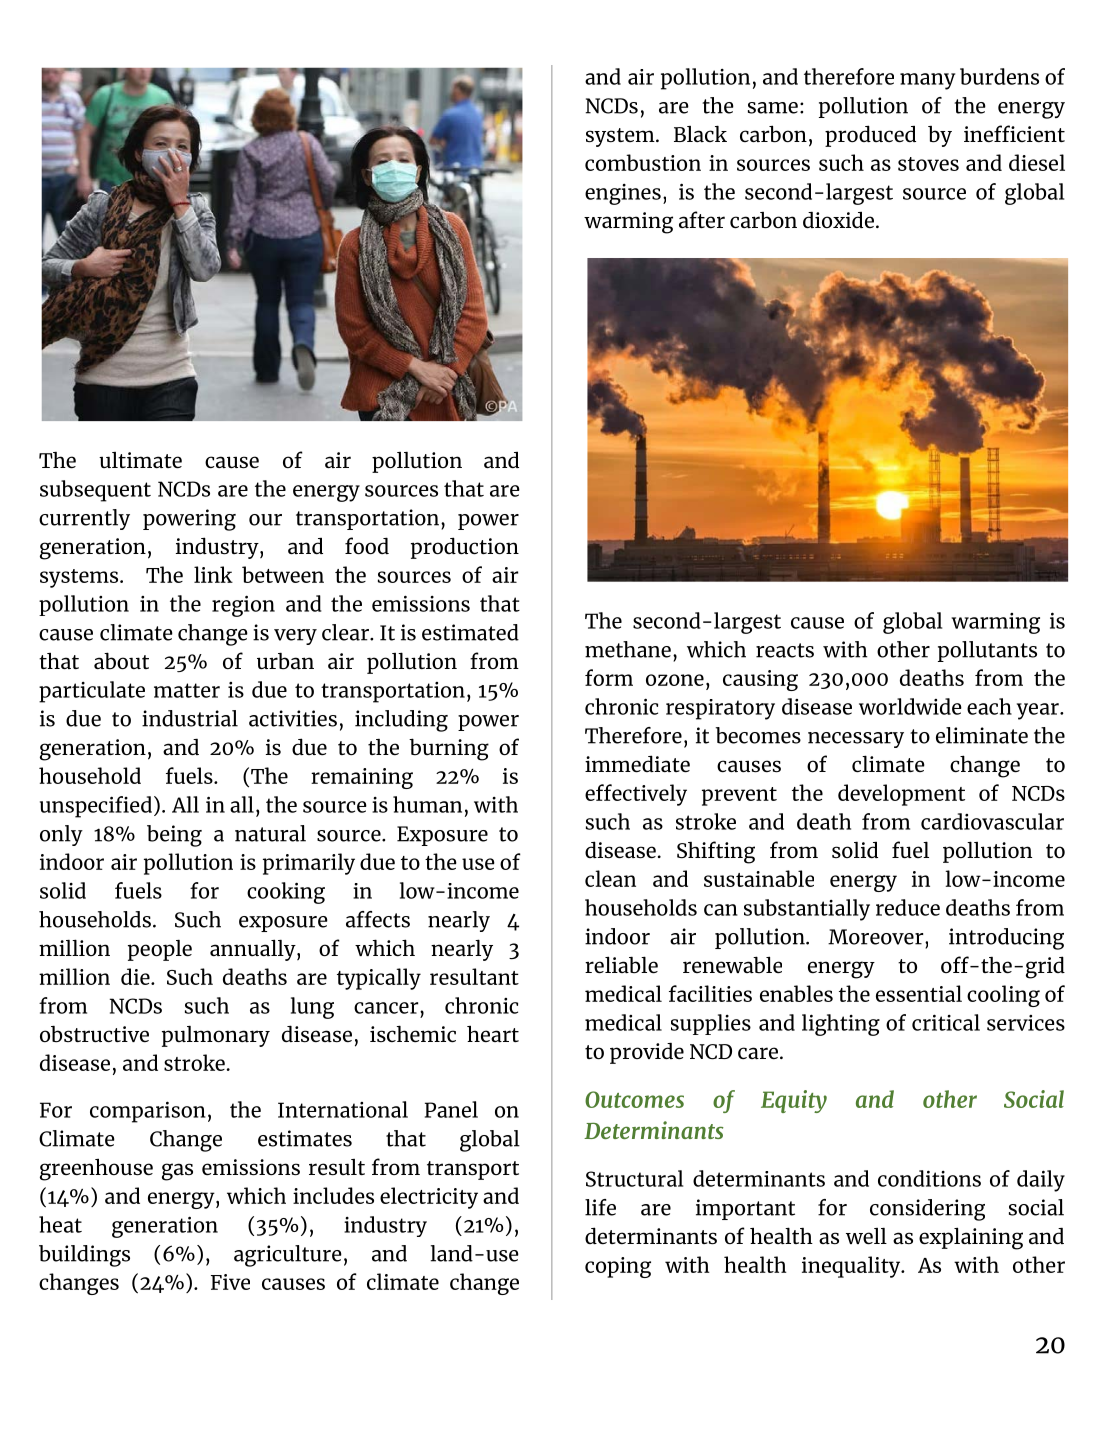 This page has width=1105, height=1430. Describe the element at coordinates (618, 1267) in the page. I see `coping` at that location.
